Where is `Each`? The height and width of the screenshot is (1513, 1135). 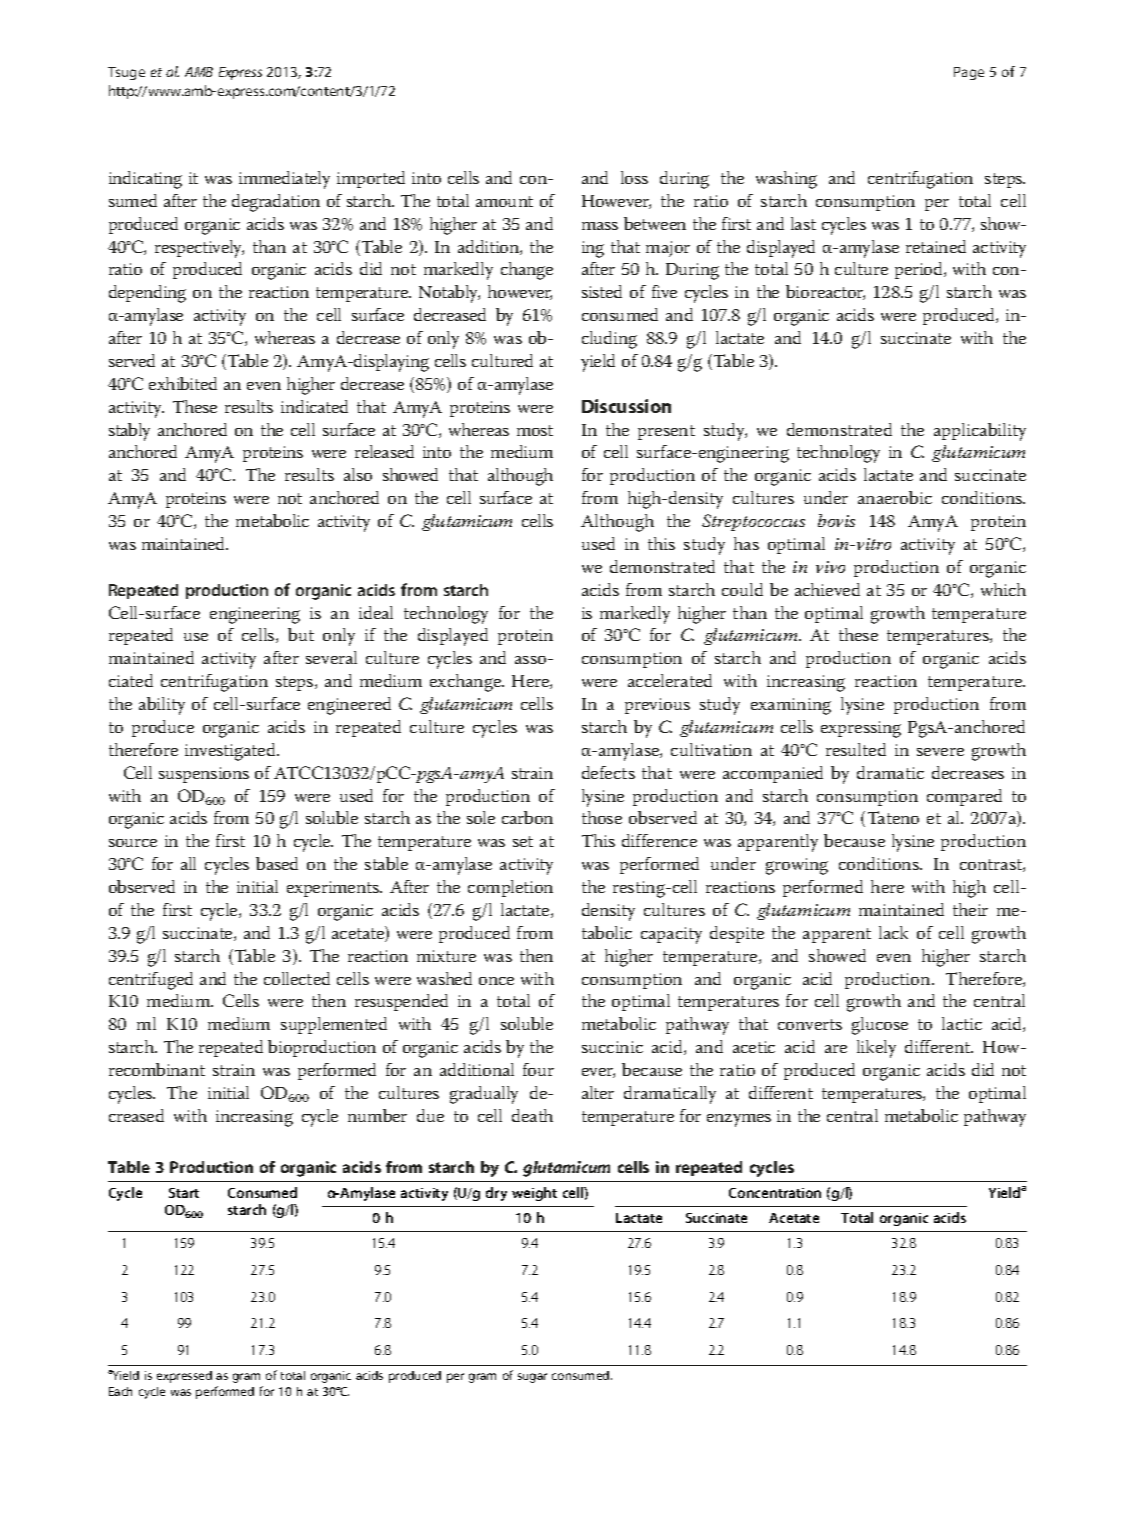 Each is located at coordinates (120, 1391).
